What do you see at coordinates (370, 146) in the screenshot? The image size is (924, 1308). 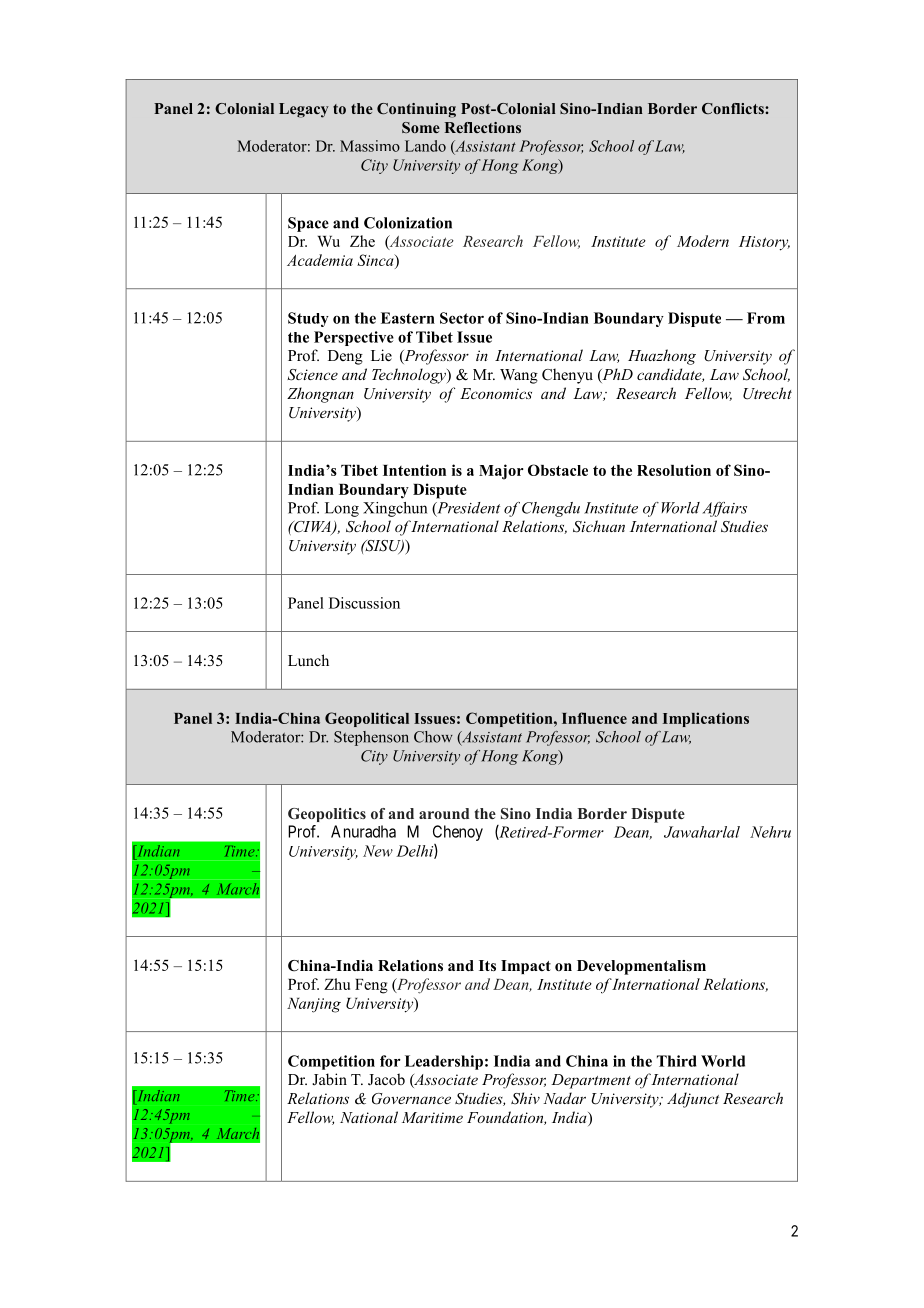 I see `Massimo` at bounding box center [370, 146].
